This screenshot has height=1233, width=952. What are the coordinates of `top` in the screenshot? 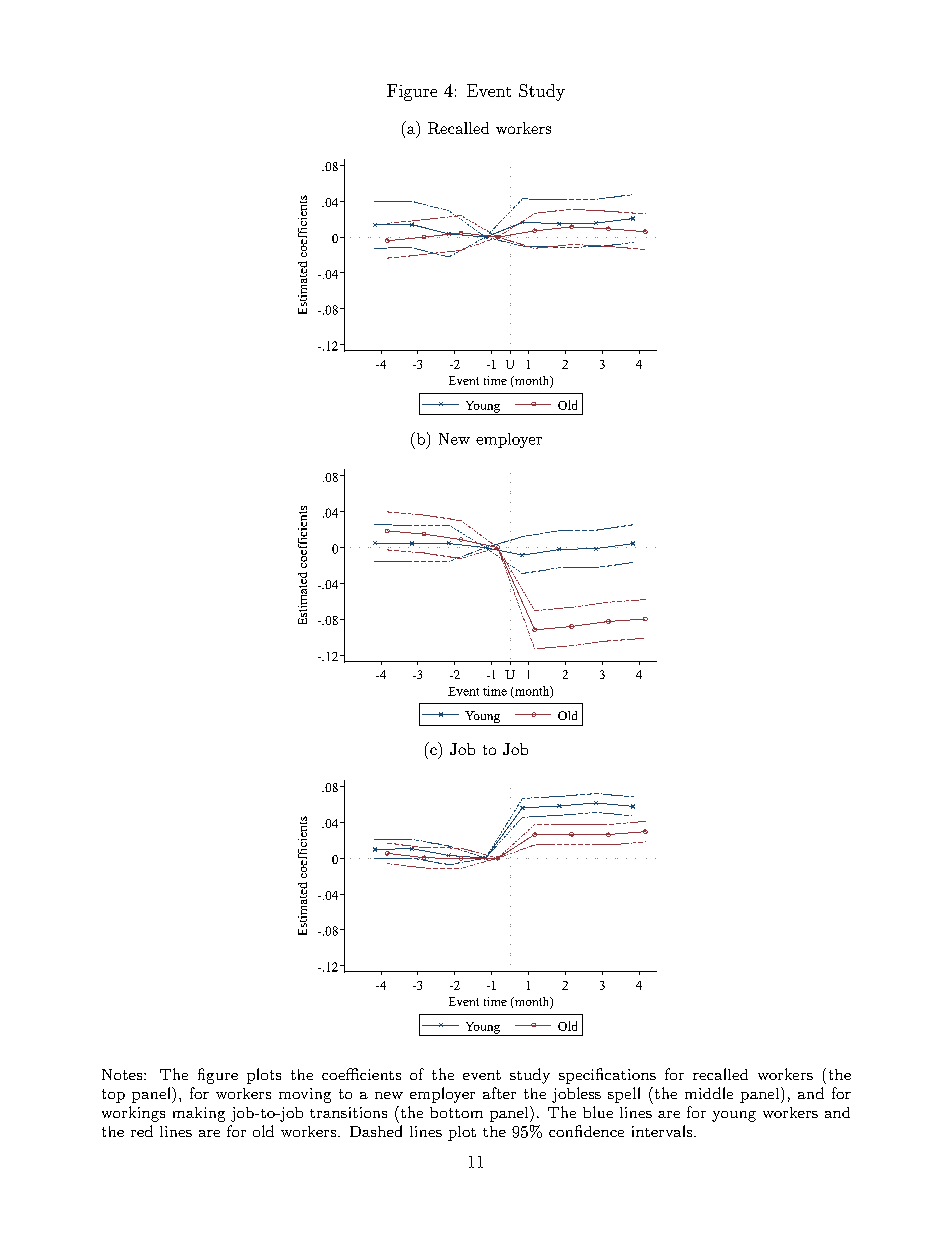 It's located at (113, 1096).
